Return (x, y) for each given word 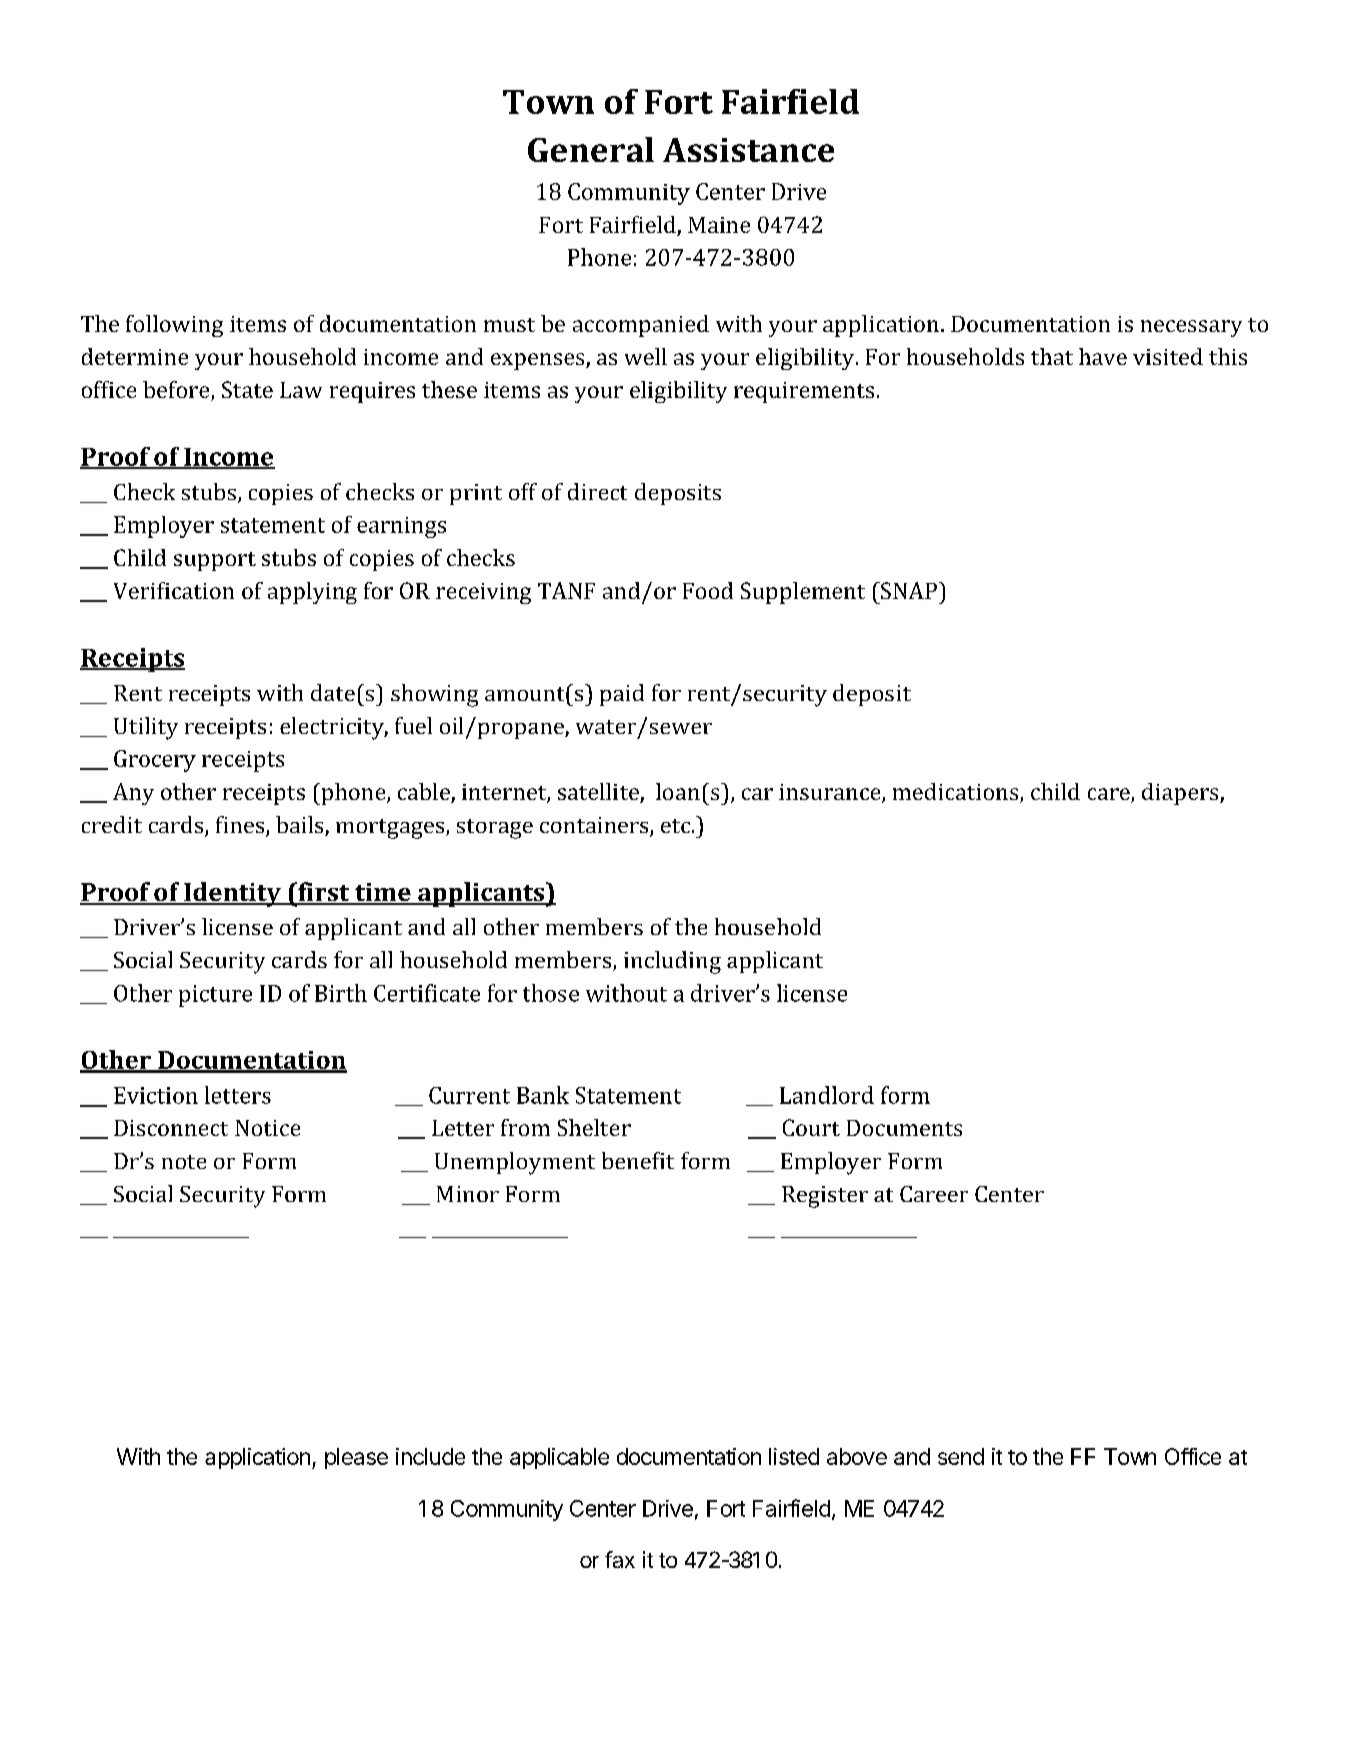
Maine (719, 225)
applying (312, 593)
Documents (904, 1128)
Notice (267, 1128)
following (174, 326)
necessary (1191, 328)
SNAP (908, 590)
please (356, 1458)
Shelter (594, 1127)
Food (708, 590)
